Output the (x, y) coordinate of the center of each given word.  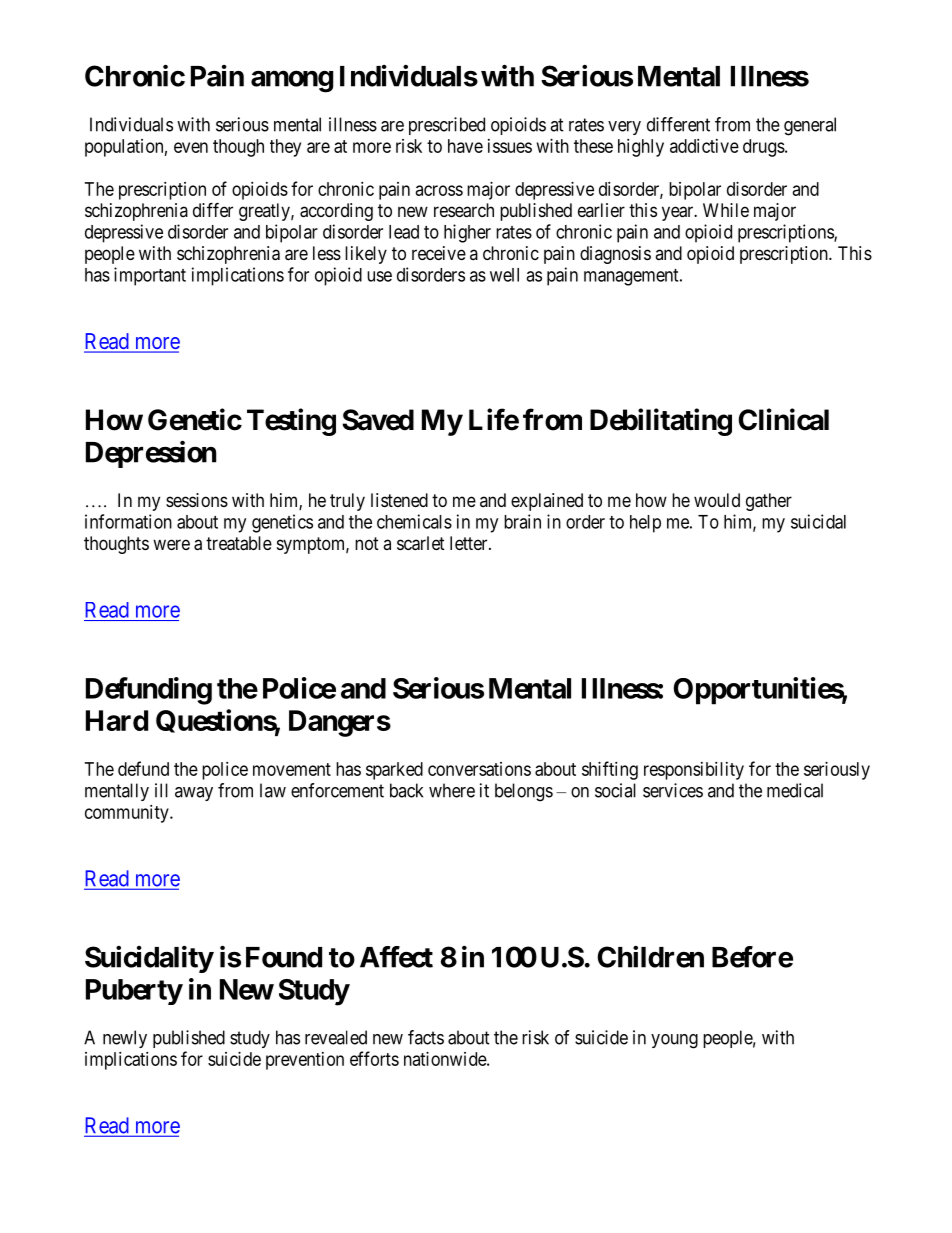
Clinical (783, 419)
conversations (479, 769)
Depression (151, 454)
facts (426, 1037)
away (194, 794)
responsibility (694, 771)
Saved (378, 420)
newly (125, 1039)
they (285, 148)
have (465, 146)
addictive (704, 146)
